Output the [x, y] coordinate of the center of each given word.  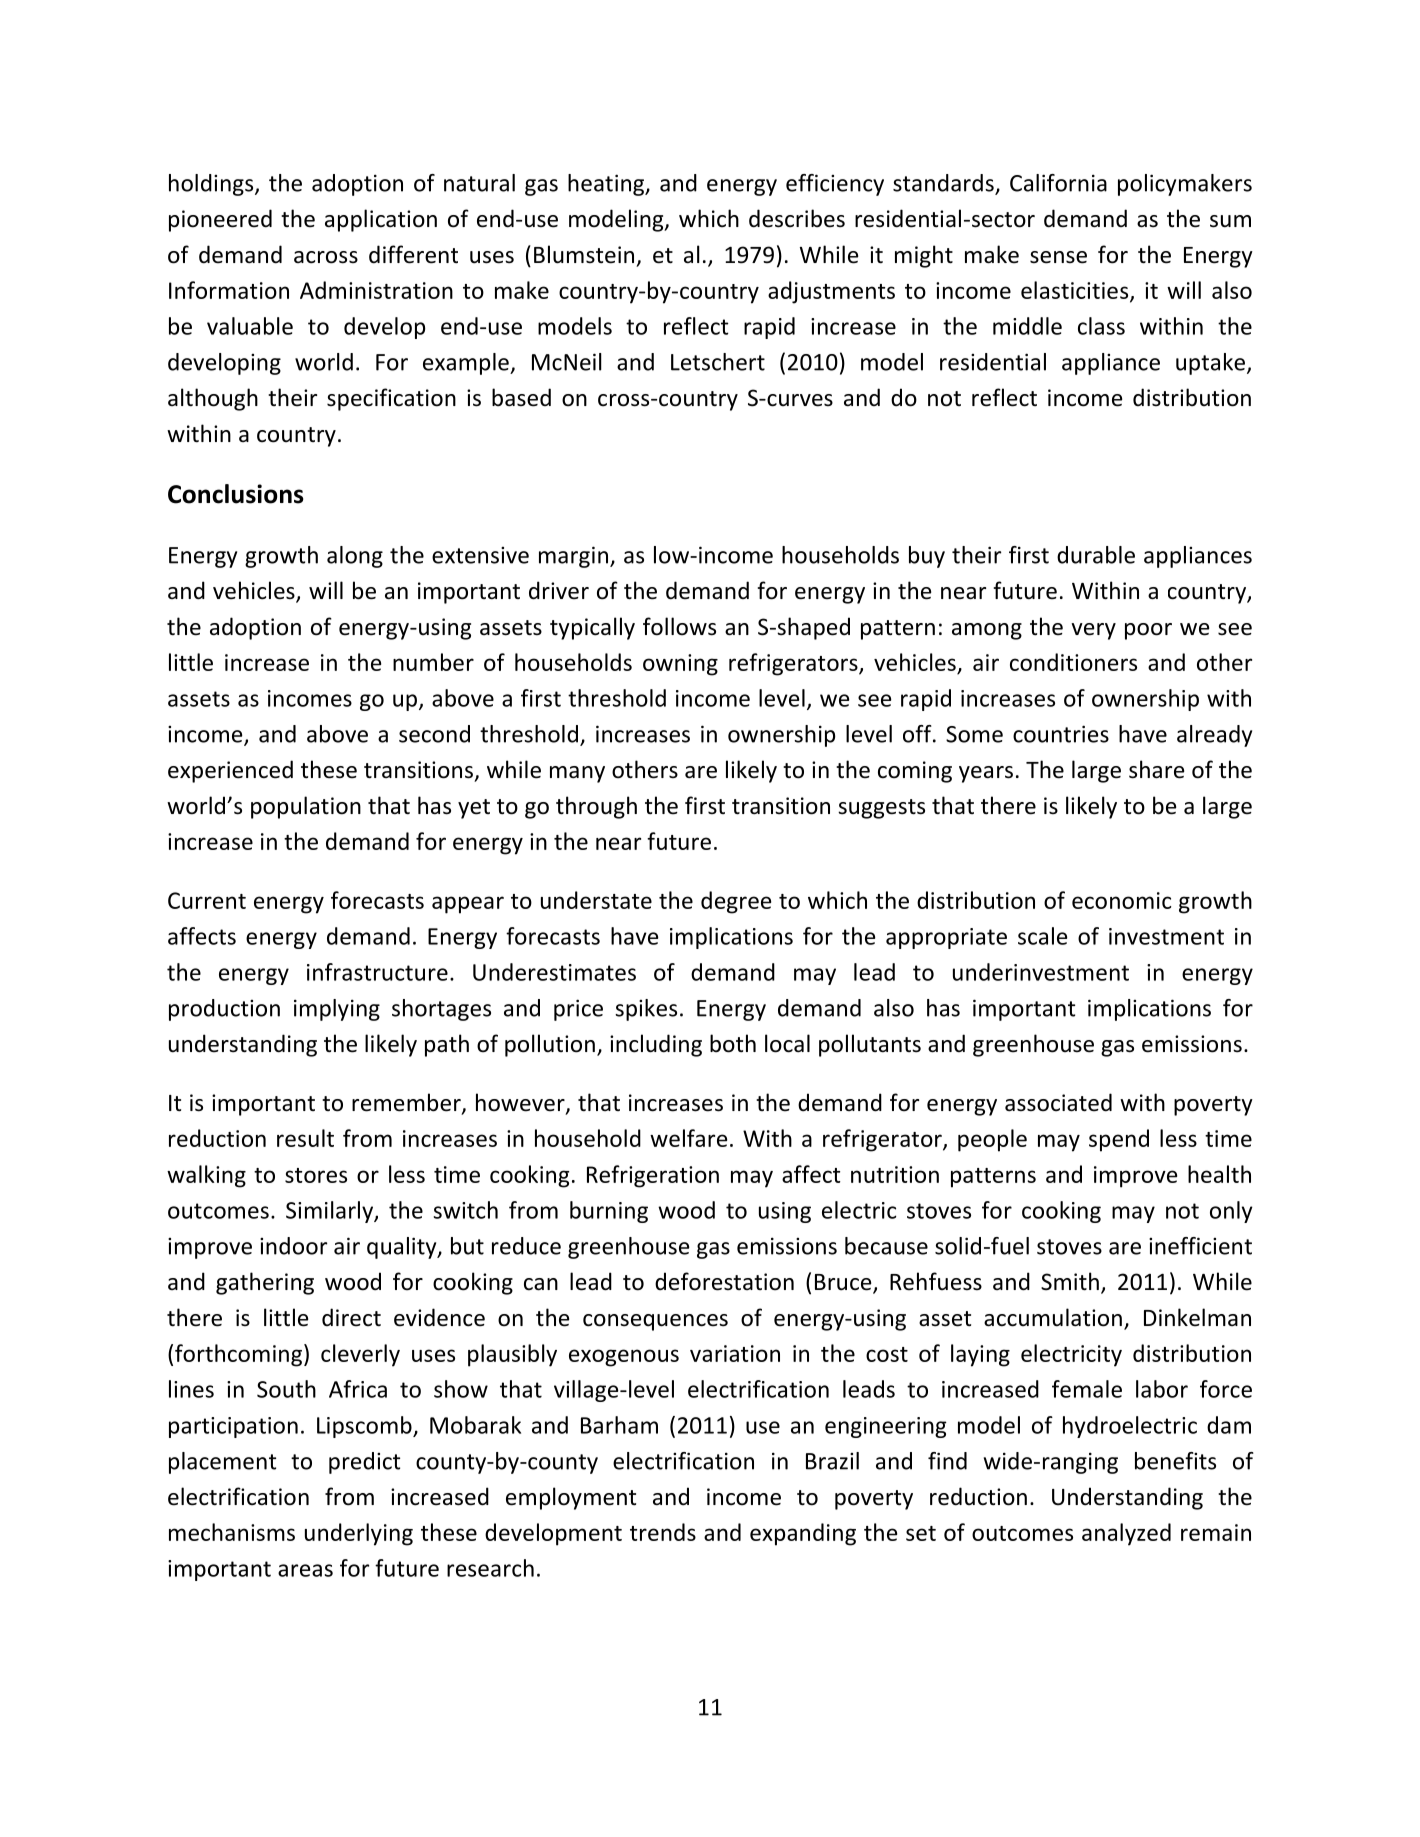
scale [1042, 936]
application [381, 220]
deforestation [724, 1281]
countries [1061, 734]
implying [337, 1010]
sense [1058, 257]
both [733, 1043]
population [306, 807]
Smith [1070, 1281]
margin [573, 557]
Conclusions [236, 494]
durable [1096, 555]
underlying [359, 1534]
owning [680, 665]
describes [797, 218]
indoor [293, 1246]
